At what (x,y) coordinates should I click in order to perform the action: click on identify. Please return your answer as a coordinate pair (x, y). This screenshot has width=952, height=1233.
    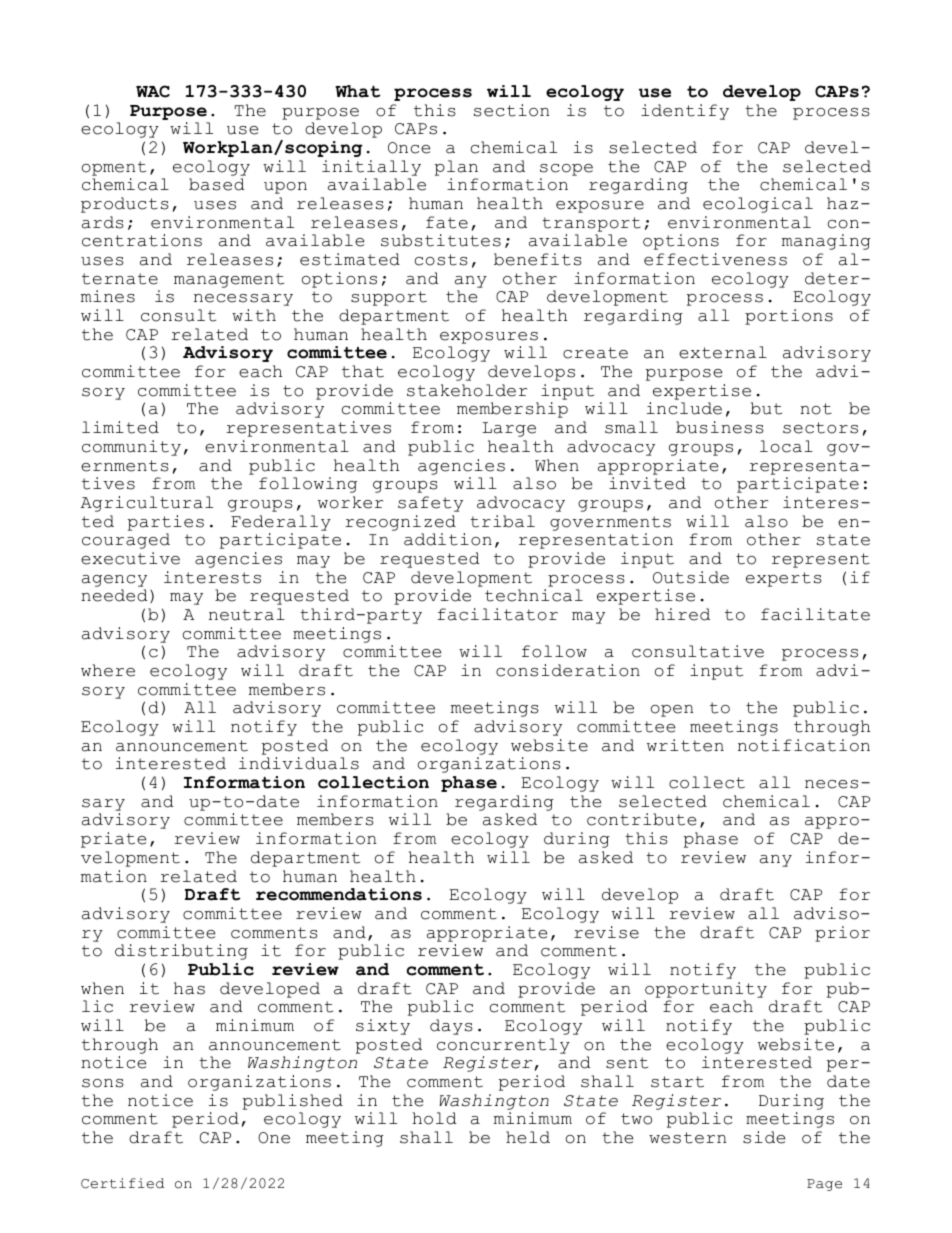
    Looking at the image, I should click on (685, 112).
